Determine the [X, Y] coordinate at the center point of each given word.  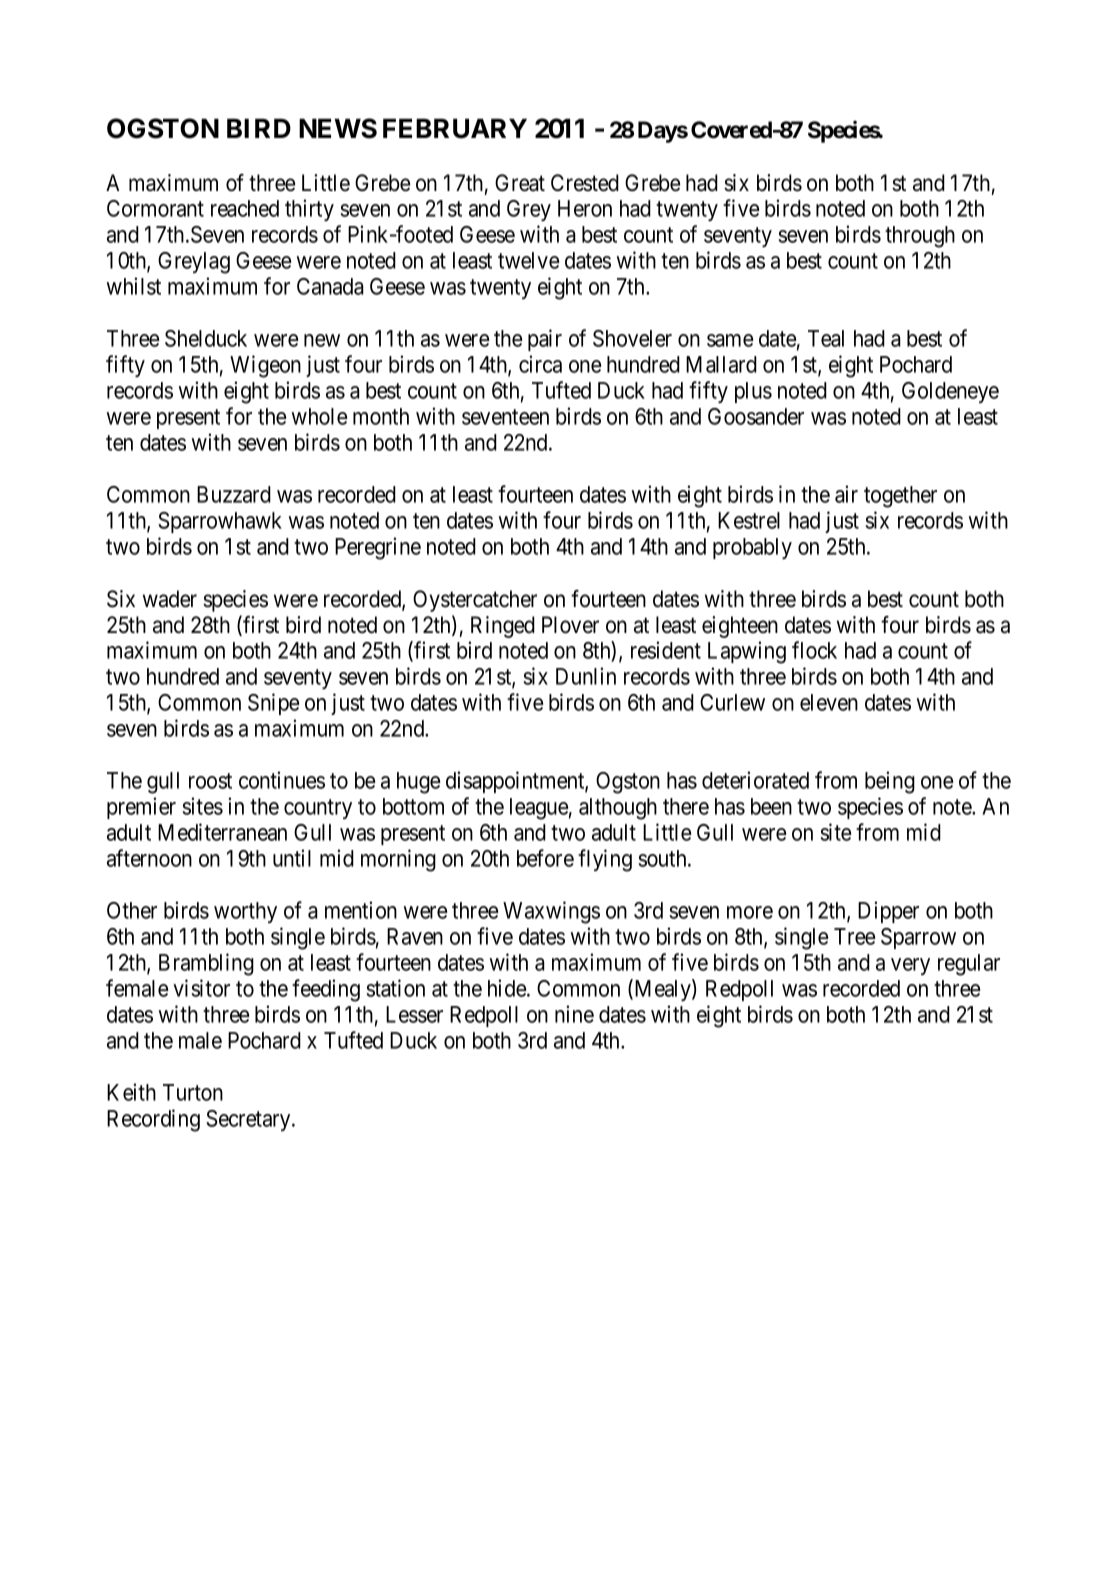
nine [574, 1014]
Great [520, 183]
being [890, 782]
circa [540, 364]
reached [245, 208]
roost [210, 781]
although [618, 809]
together [900, 497]
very [910, 966]
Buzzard [234, 494]
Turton [193, 1092]
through [920, 237]
